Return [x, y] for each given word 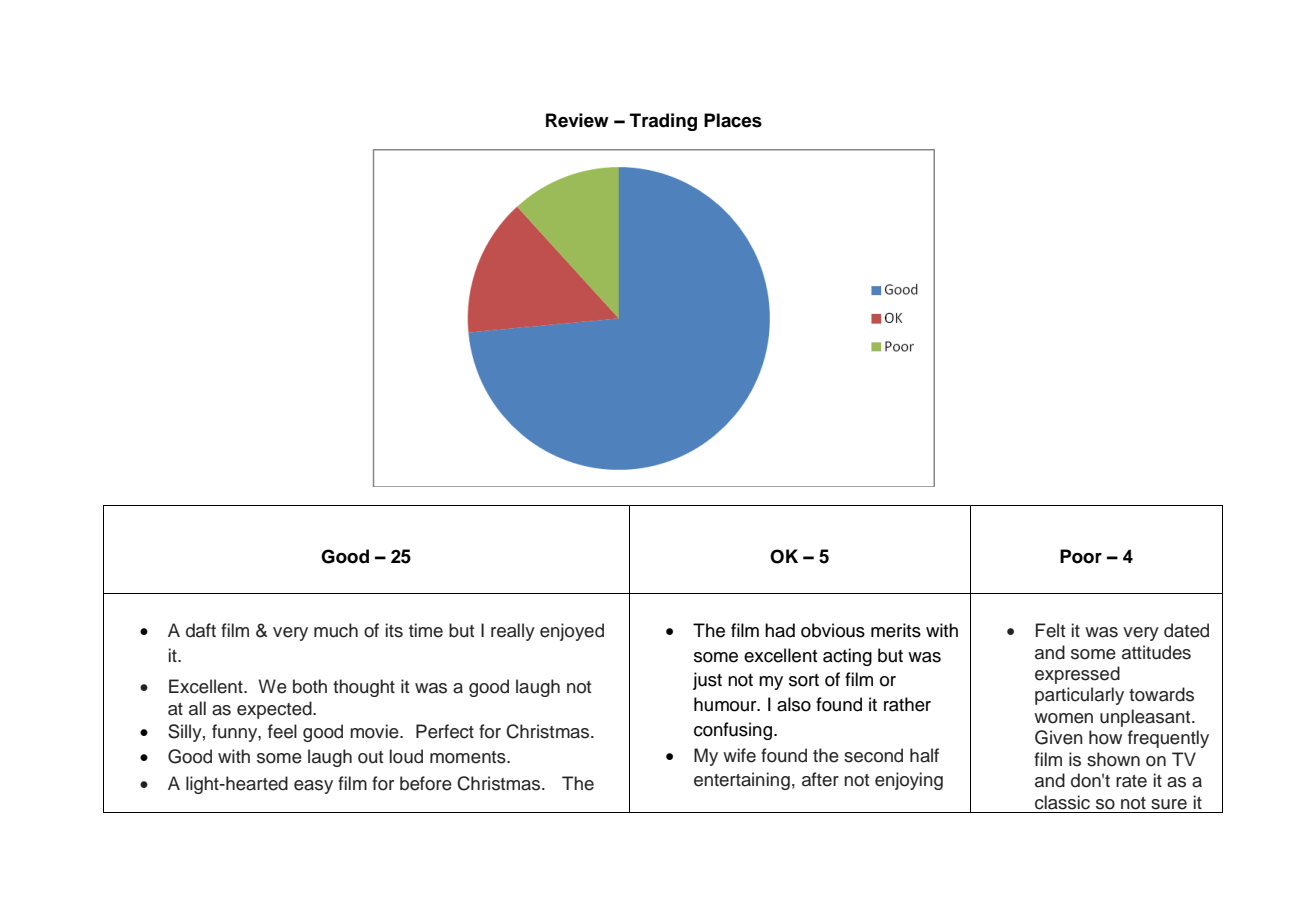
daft [201, 630]
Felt [1050, 630]
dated [1186, 630]
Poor [1081, 556]
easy [313, 787]
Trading [663, 122]
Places [733, 120]
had [780, 630]
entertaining [742, 781]
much [336, 630]
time [426, 630]
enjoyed [572, 632]
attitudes [1156, 652]
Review [577, 120]
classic [1062, 802]
